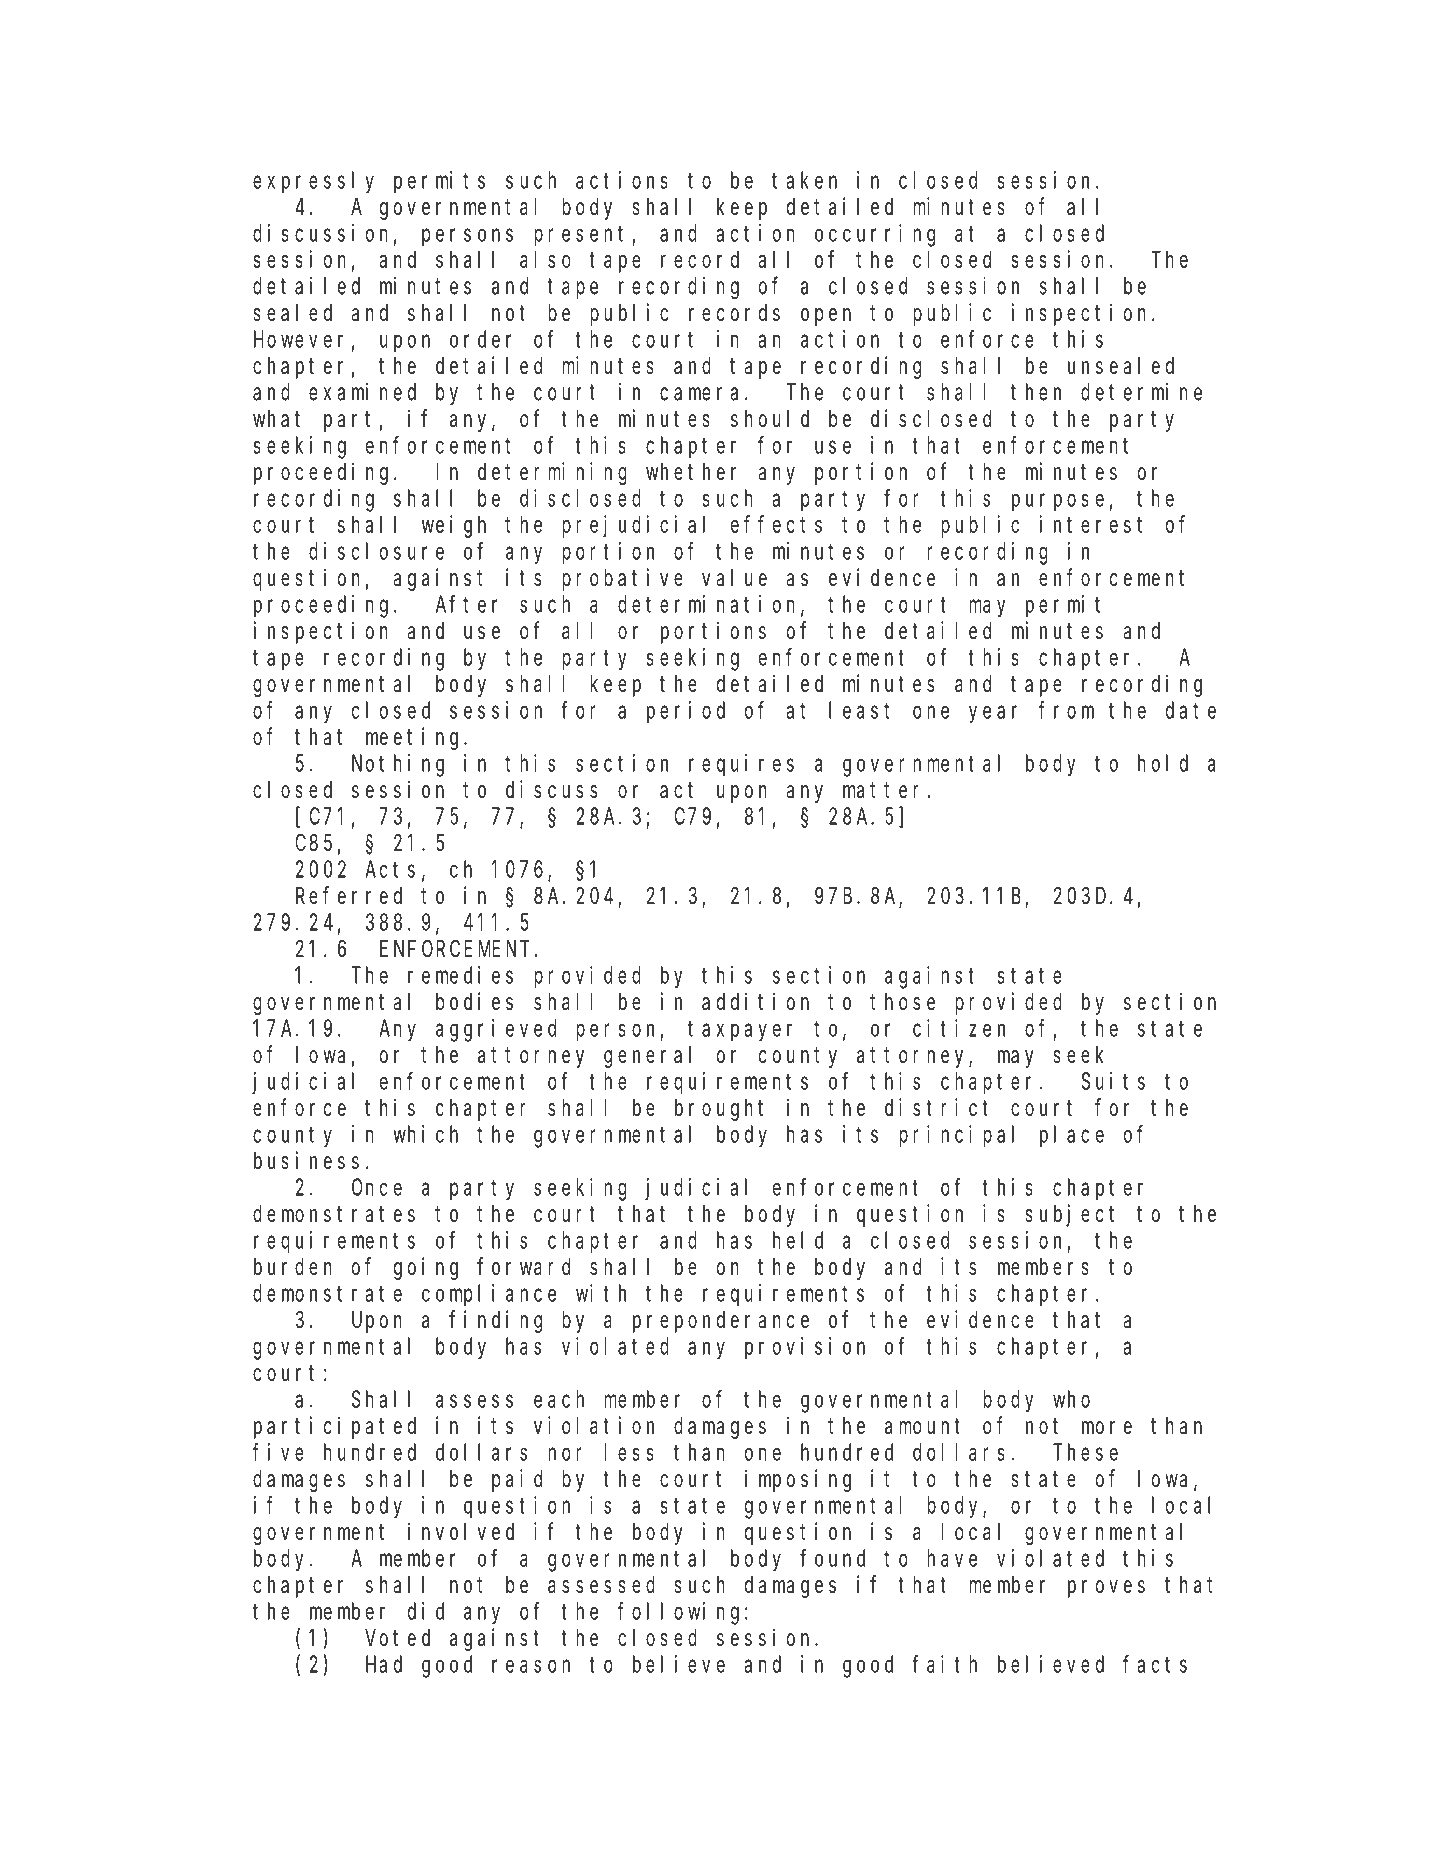 This screenshot has width=1432, height=1853. What do you see at coordinates (805, 1348) in the screenshot?
I see `provision` at bounding box center [805, 1348].
